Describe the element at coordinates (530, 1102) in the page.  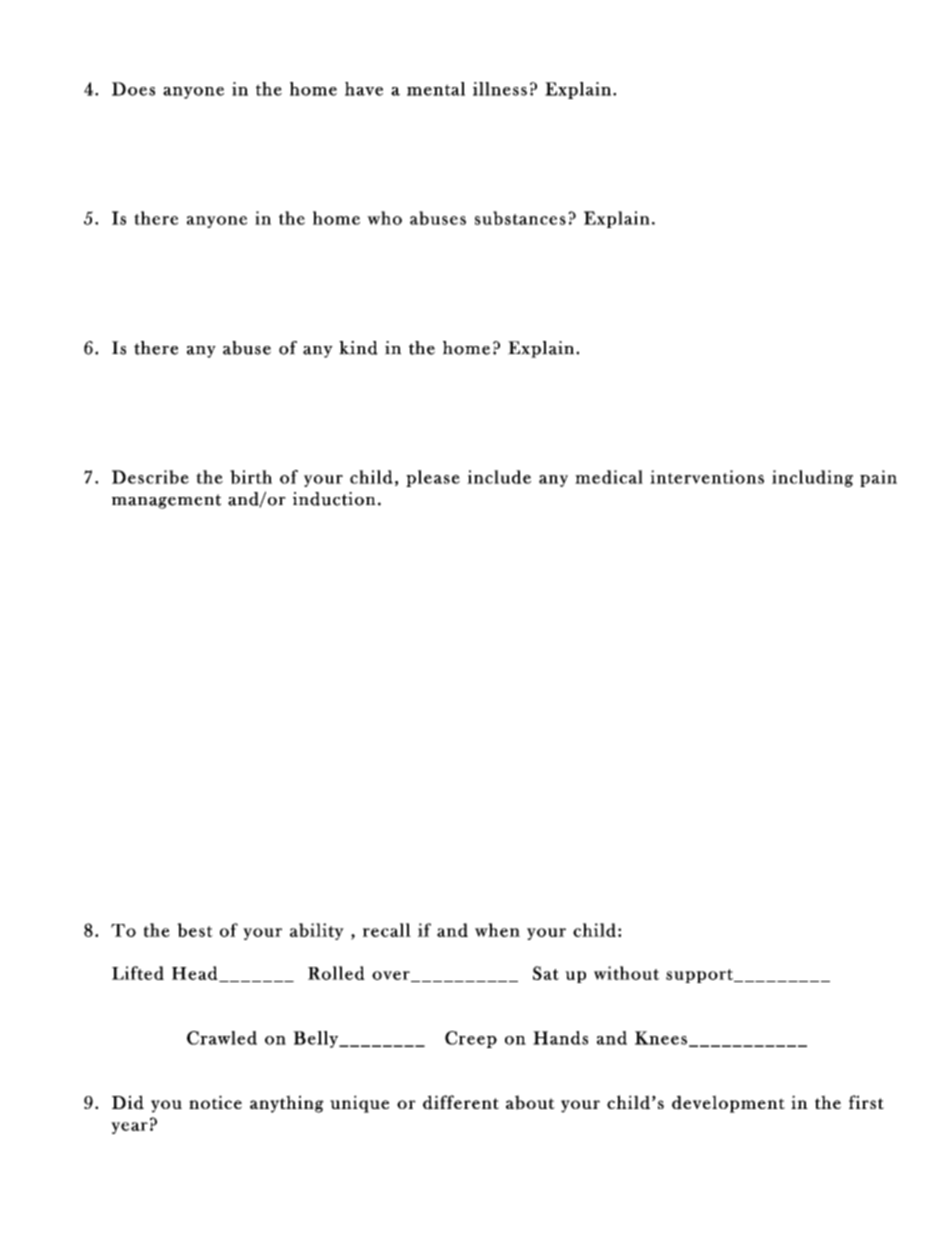
I see `about` at that location.
